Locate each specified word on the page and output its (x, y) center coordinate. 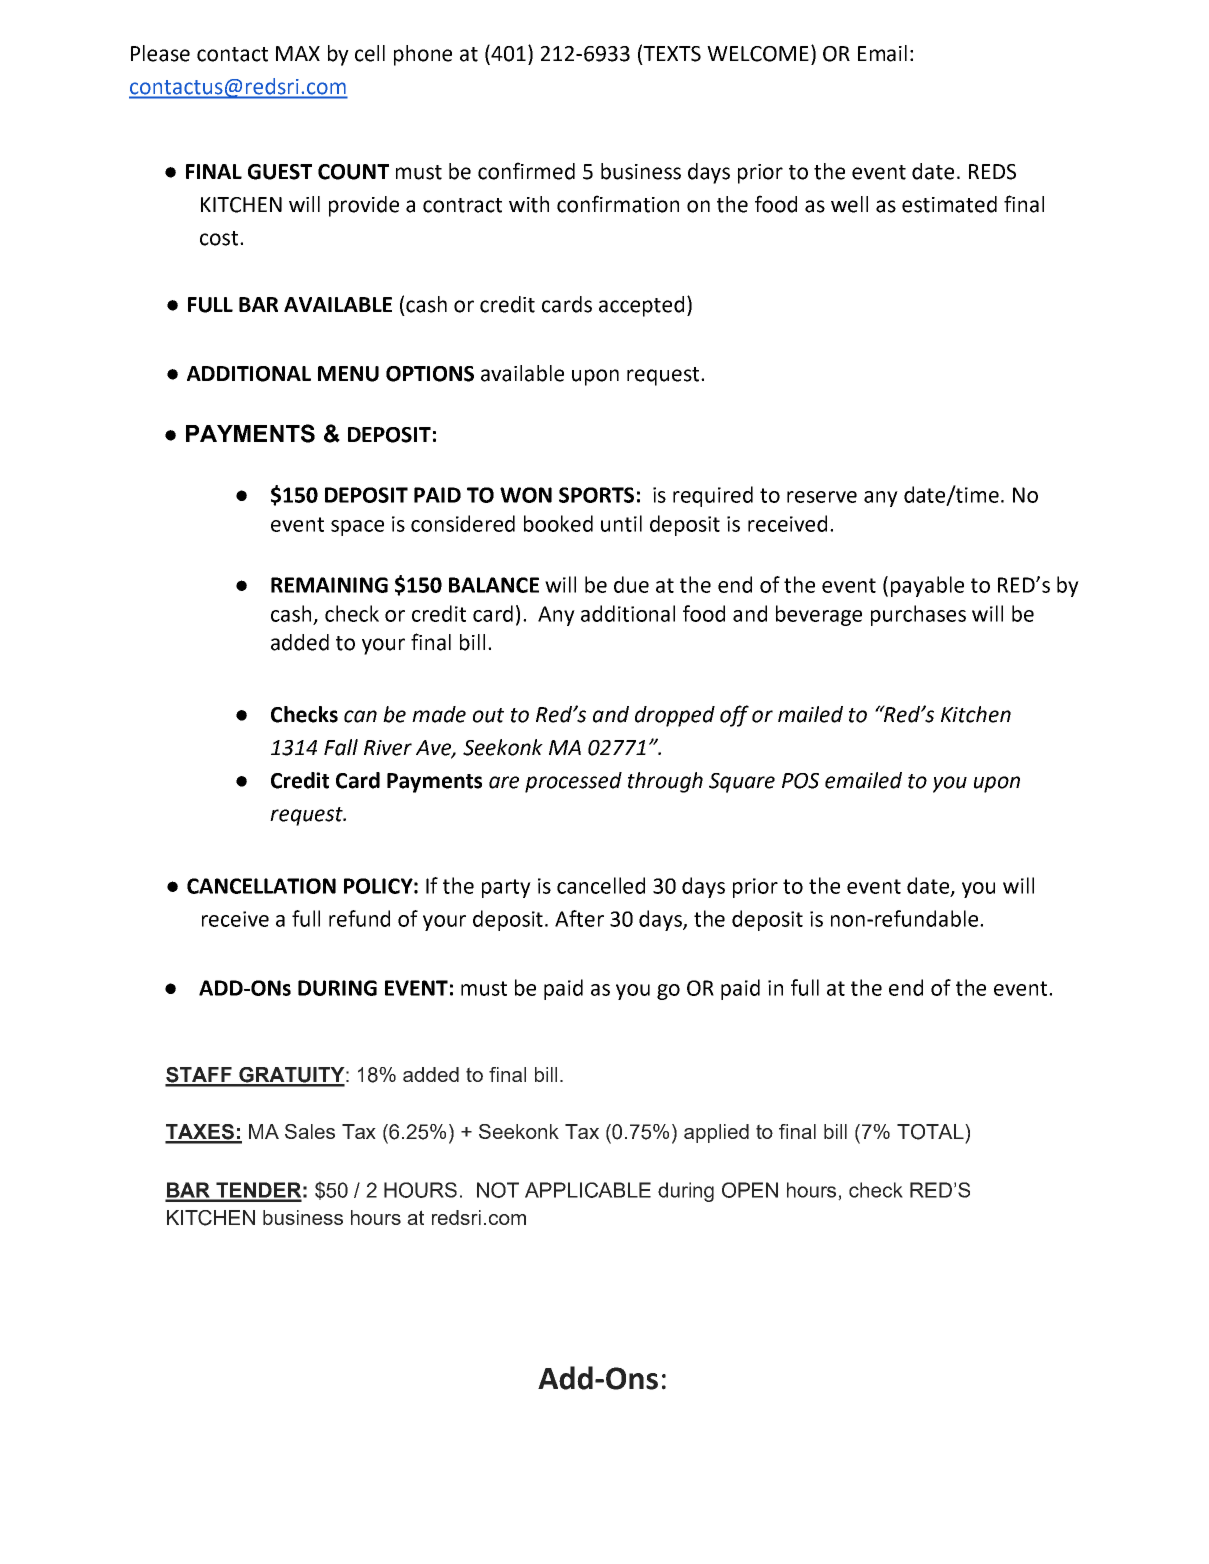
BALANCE (494, 585)
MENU (348, 374)
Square (742, 783)
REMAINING (329, 585)
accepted (641, 306)
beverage (819, 615)
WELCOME (758, 54)
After (579, 918)
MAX (298, 53)
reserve (822, 497)
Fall (341, 747)
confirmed (526, 171)
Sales (310, 1131)
